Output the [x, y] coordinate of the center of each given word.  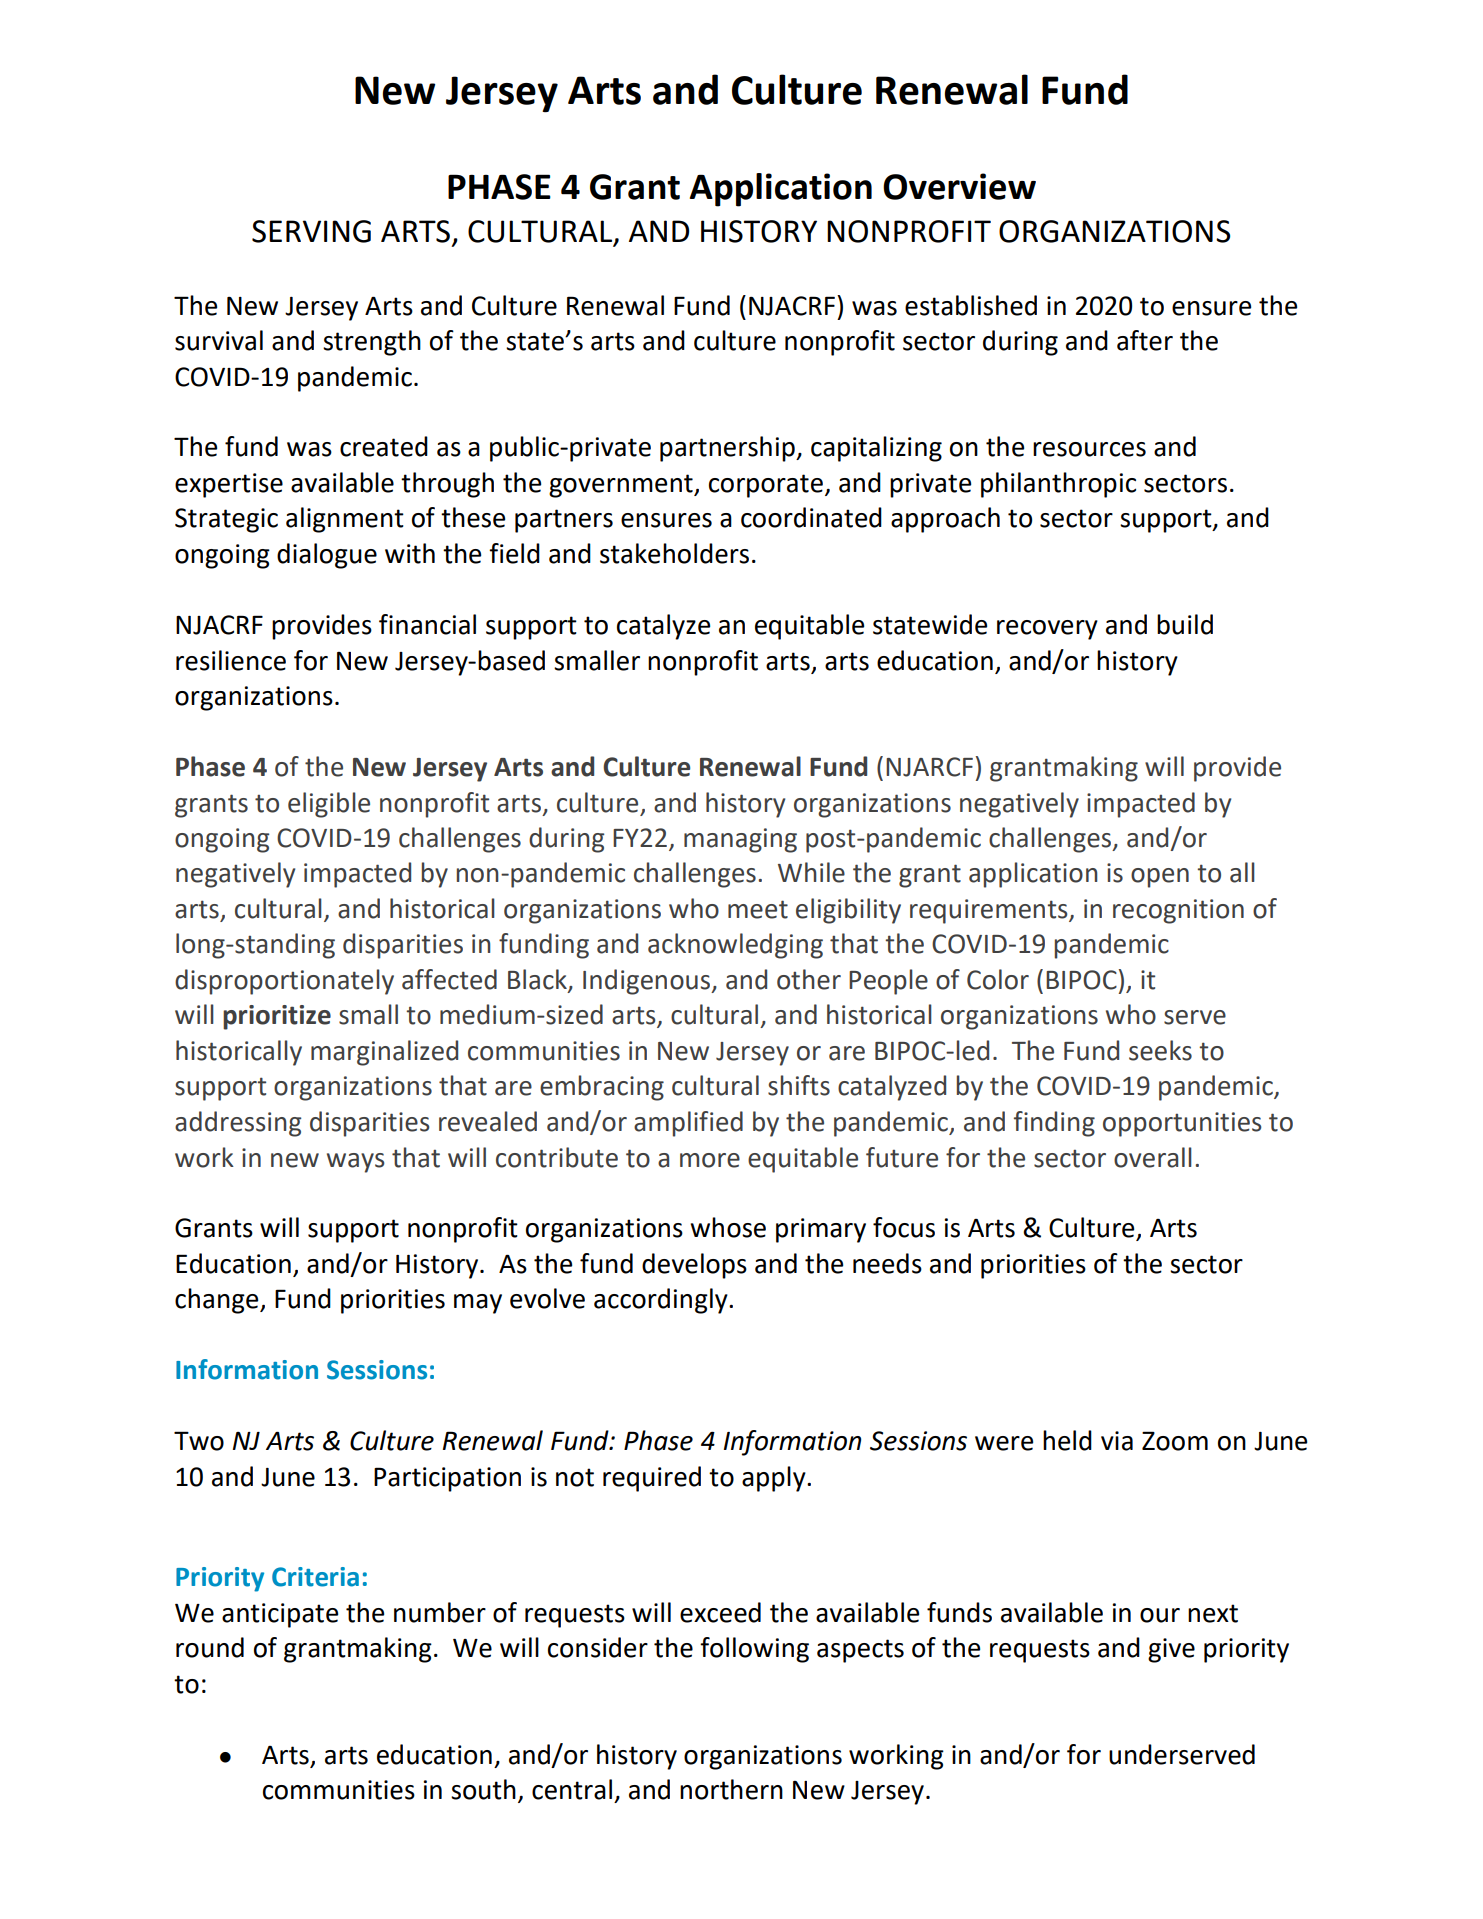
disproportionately [284, 982]
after [1145, 340]
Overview [959, 186]
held [1067, 1440]
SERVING [311, 231]
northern [731, 1789]
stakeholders [674, 553]
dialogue [327, 556]
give [1171, 1650]
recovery [1047, 630]
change [218, 1301]
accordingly [662, 1301]
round [210, 1647]
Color [998, 979]
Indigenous [648, 982]
